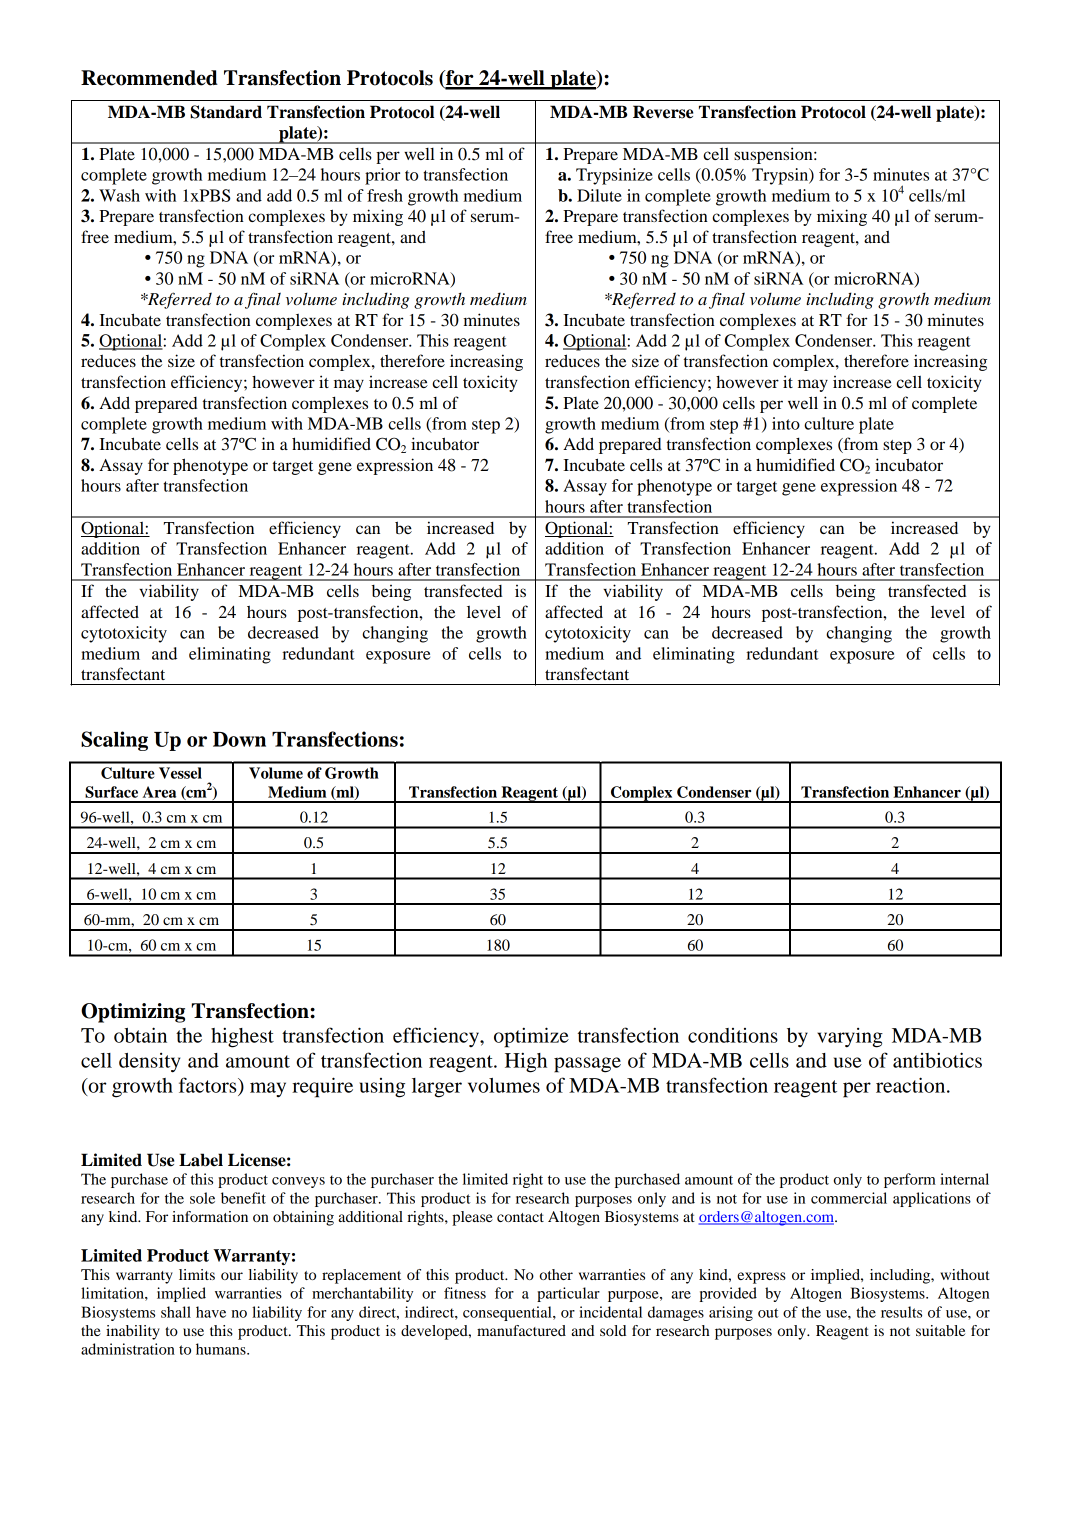 Image resolution: width=1073 pixels, height=1518 pixels. I want to click on results, so click(901, 1312).
